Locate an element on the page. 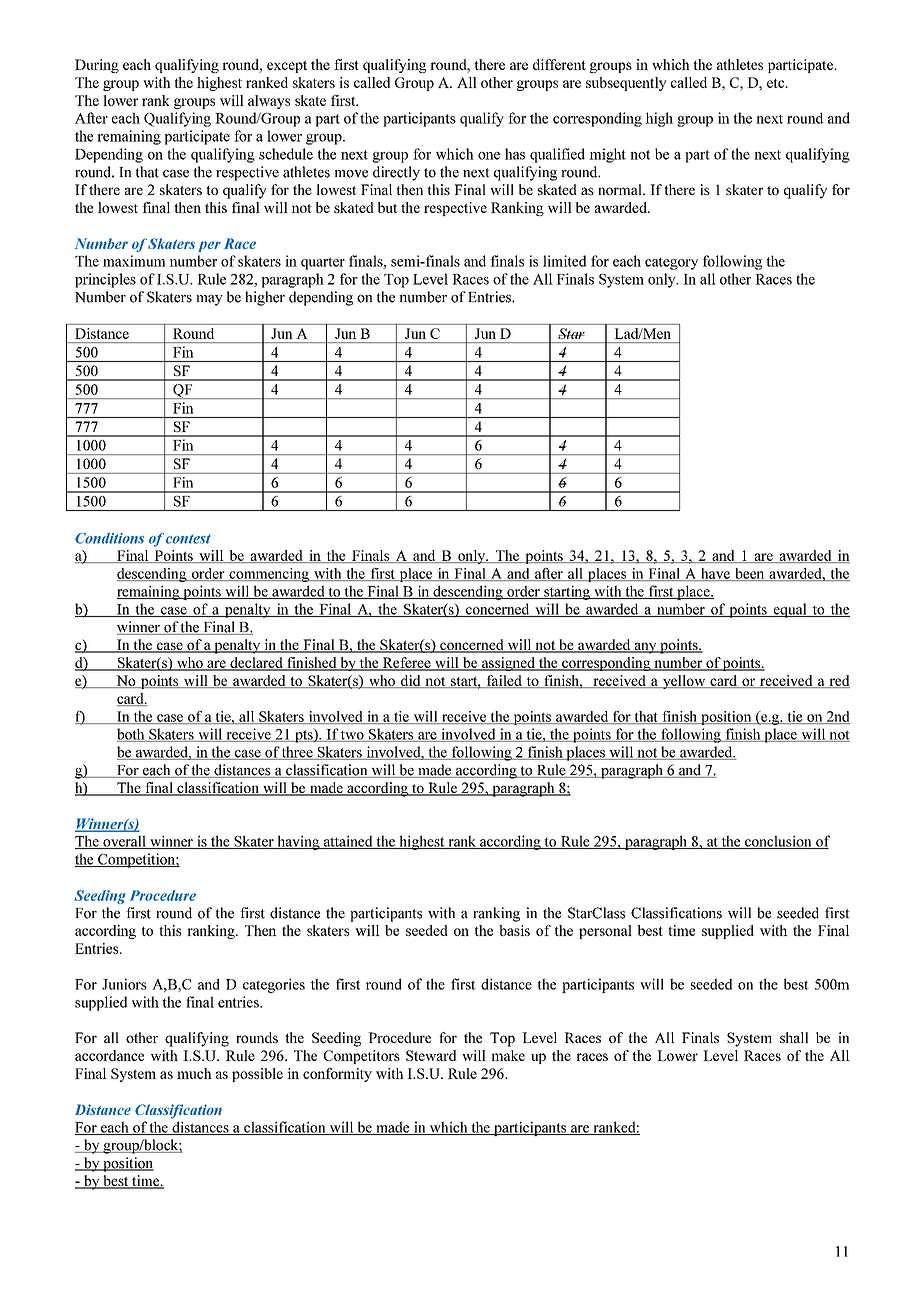  shall is located at coordinates (794, 1037).
